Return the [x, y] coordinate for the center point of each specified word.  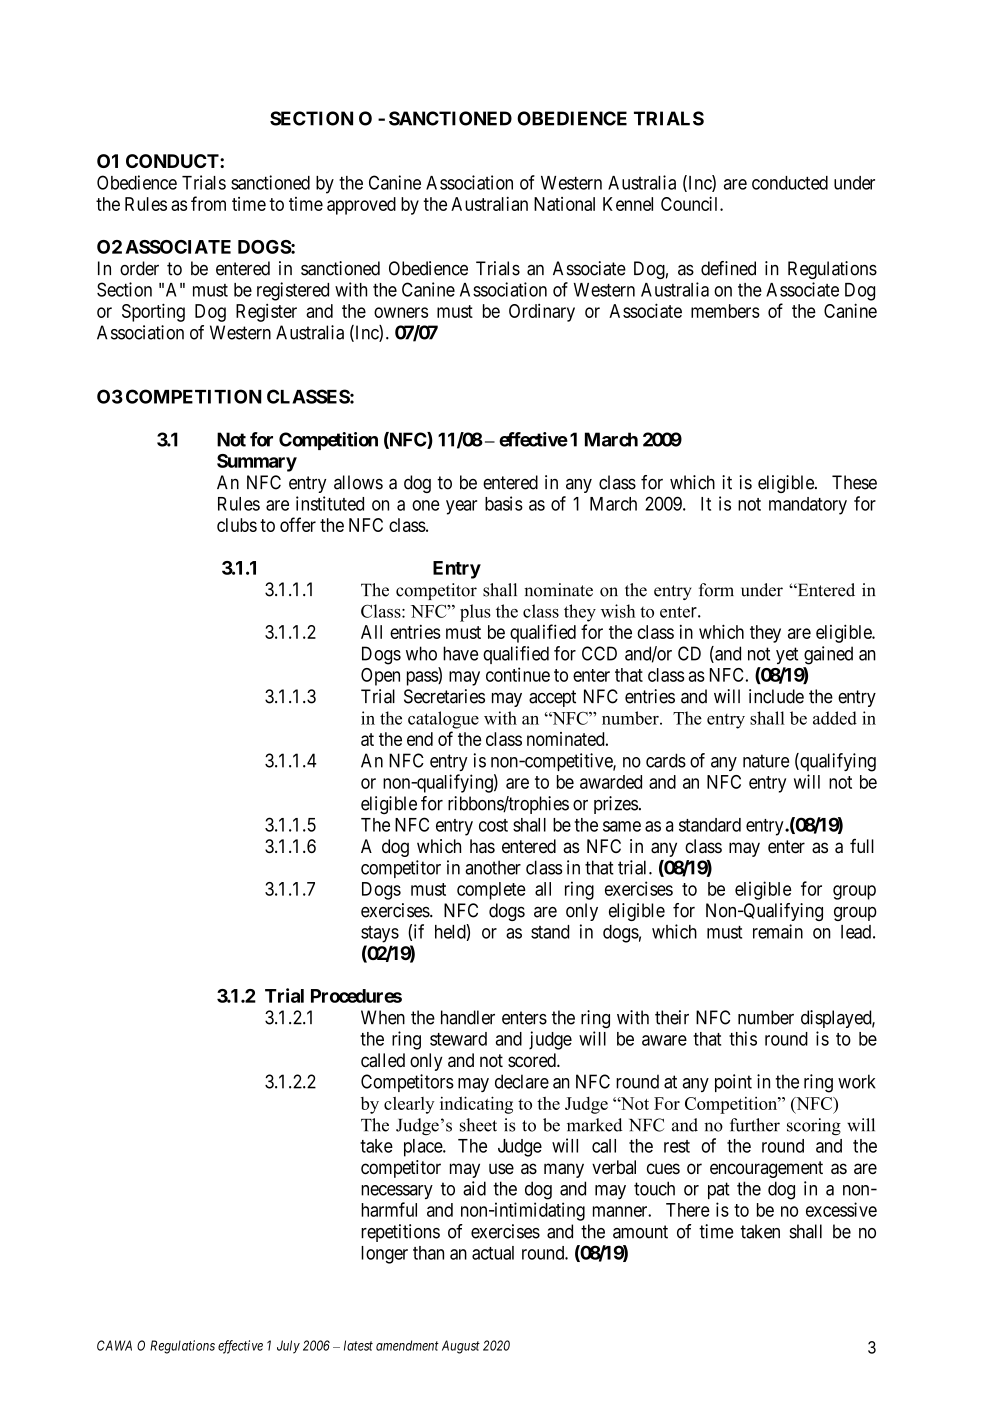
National [564, 204]
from [208, 203]
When [383, 1017]
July [288, 1347]
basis [504, 503]
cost [493, 825]
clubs [237, 525]
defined [728, 268]
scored [533, 1060]
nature [766, 761]
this [743, 1038]
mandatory [808, 506]
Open [380, 677]
